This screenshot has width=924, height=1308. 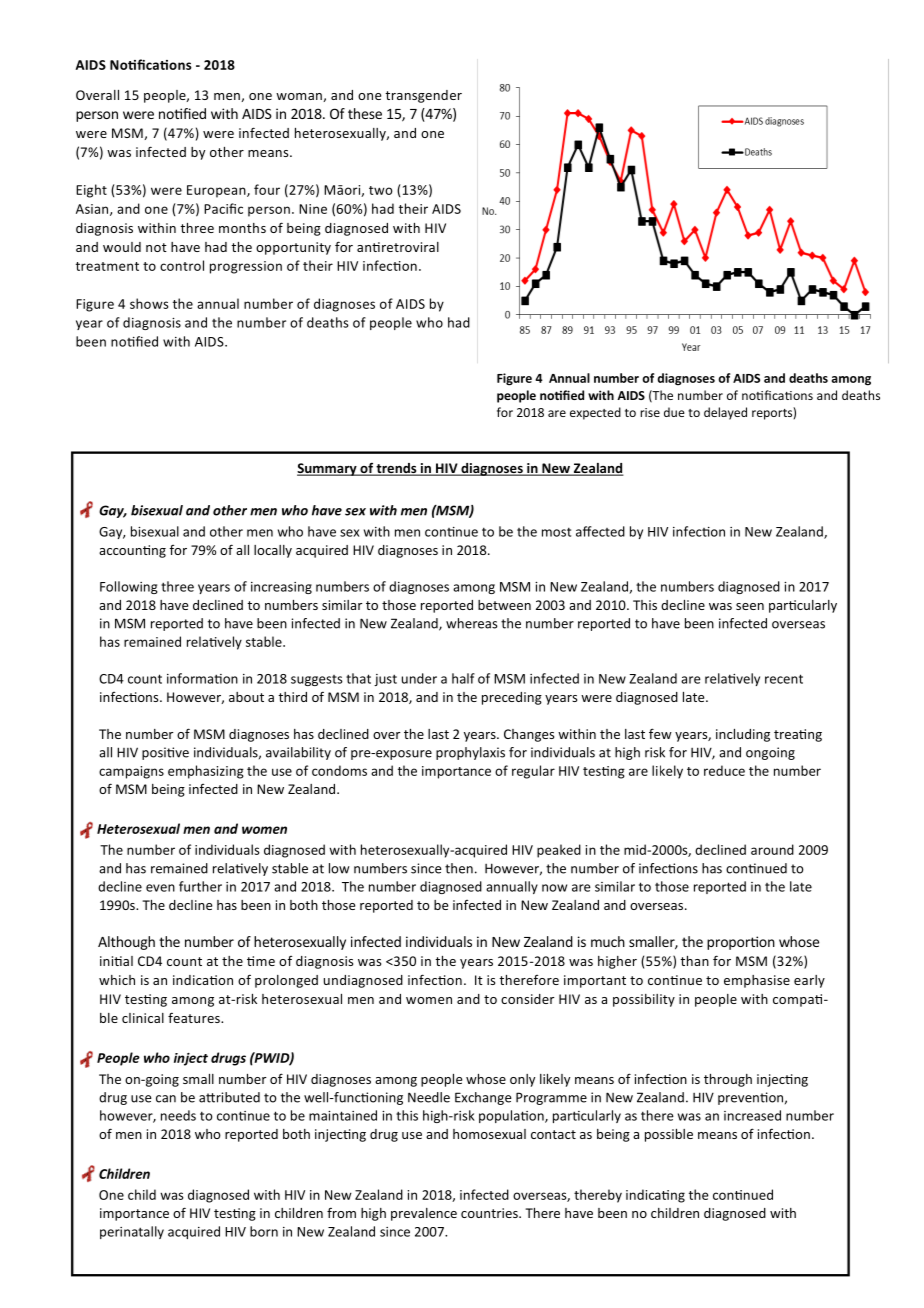 What do you see at coordinates (381, 190) in the screenshot?
I see `two` at bounding box center [381, 190].
